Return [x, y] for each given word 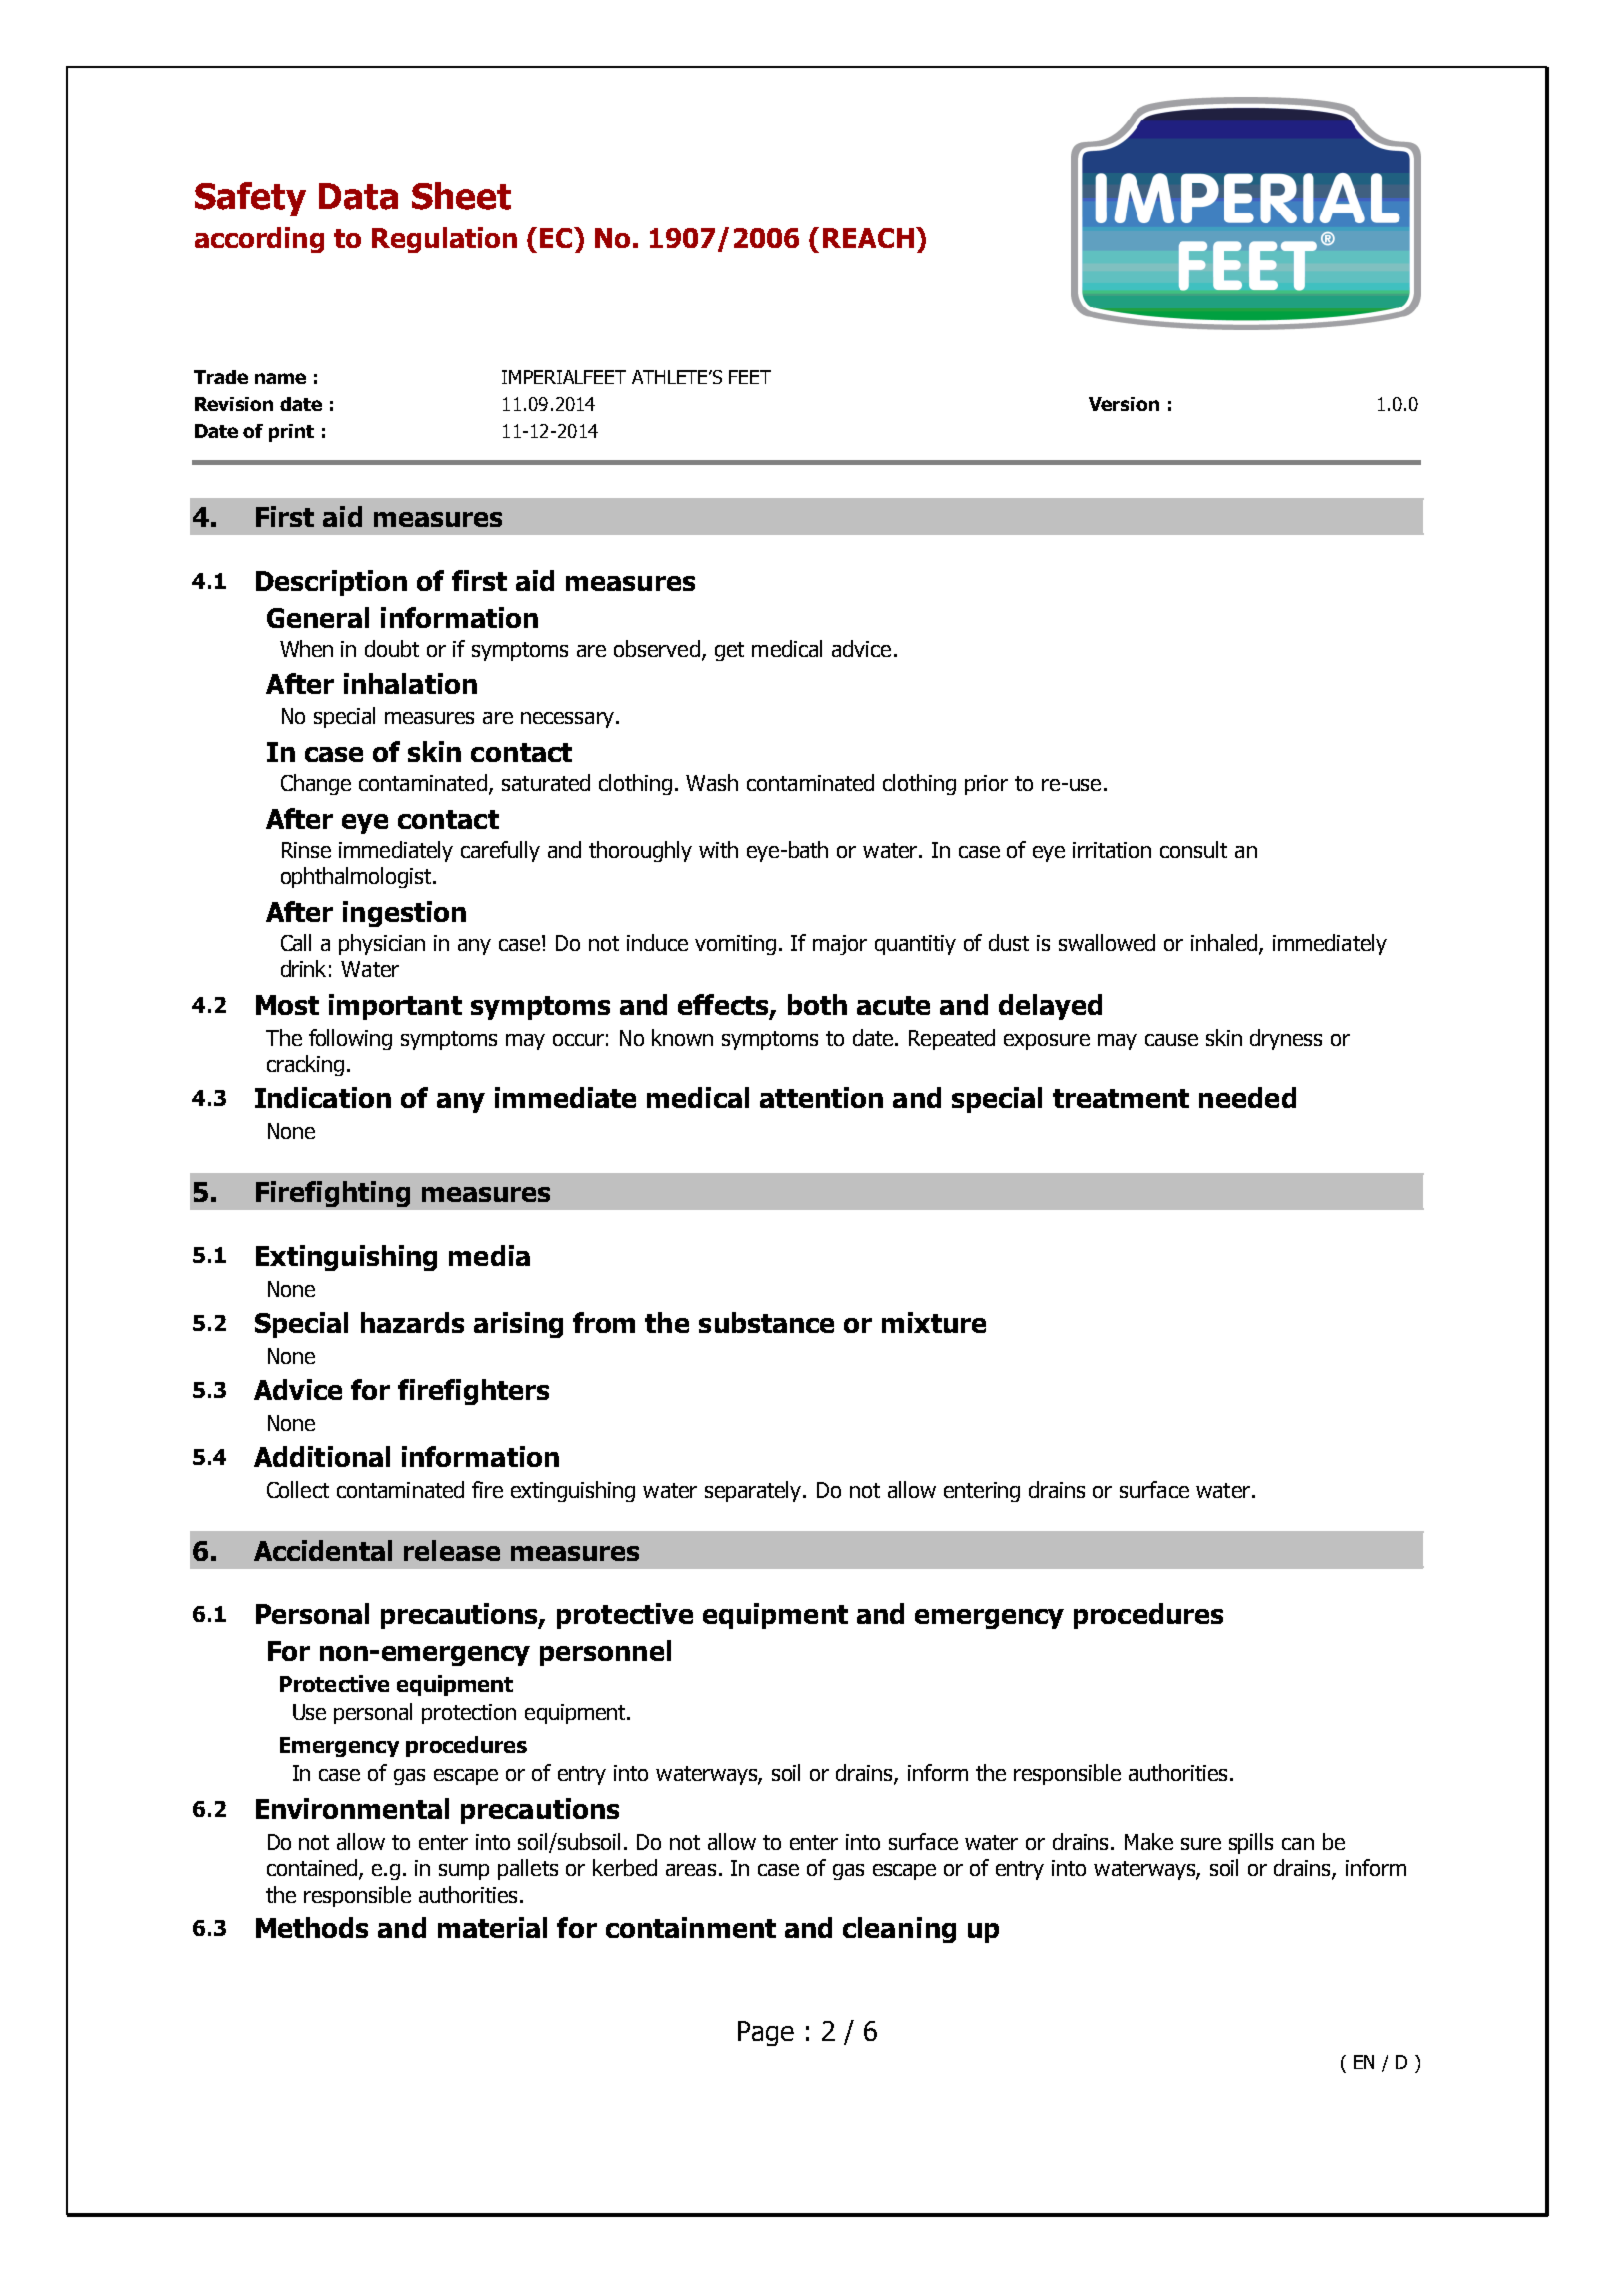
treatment [1121, 1098]
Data [358, 196]
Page [766, 2033]
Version [1124, 404]
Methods [312, 1927]
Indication [323, 1097]
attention [821, 1097]
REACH [868, 238]
